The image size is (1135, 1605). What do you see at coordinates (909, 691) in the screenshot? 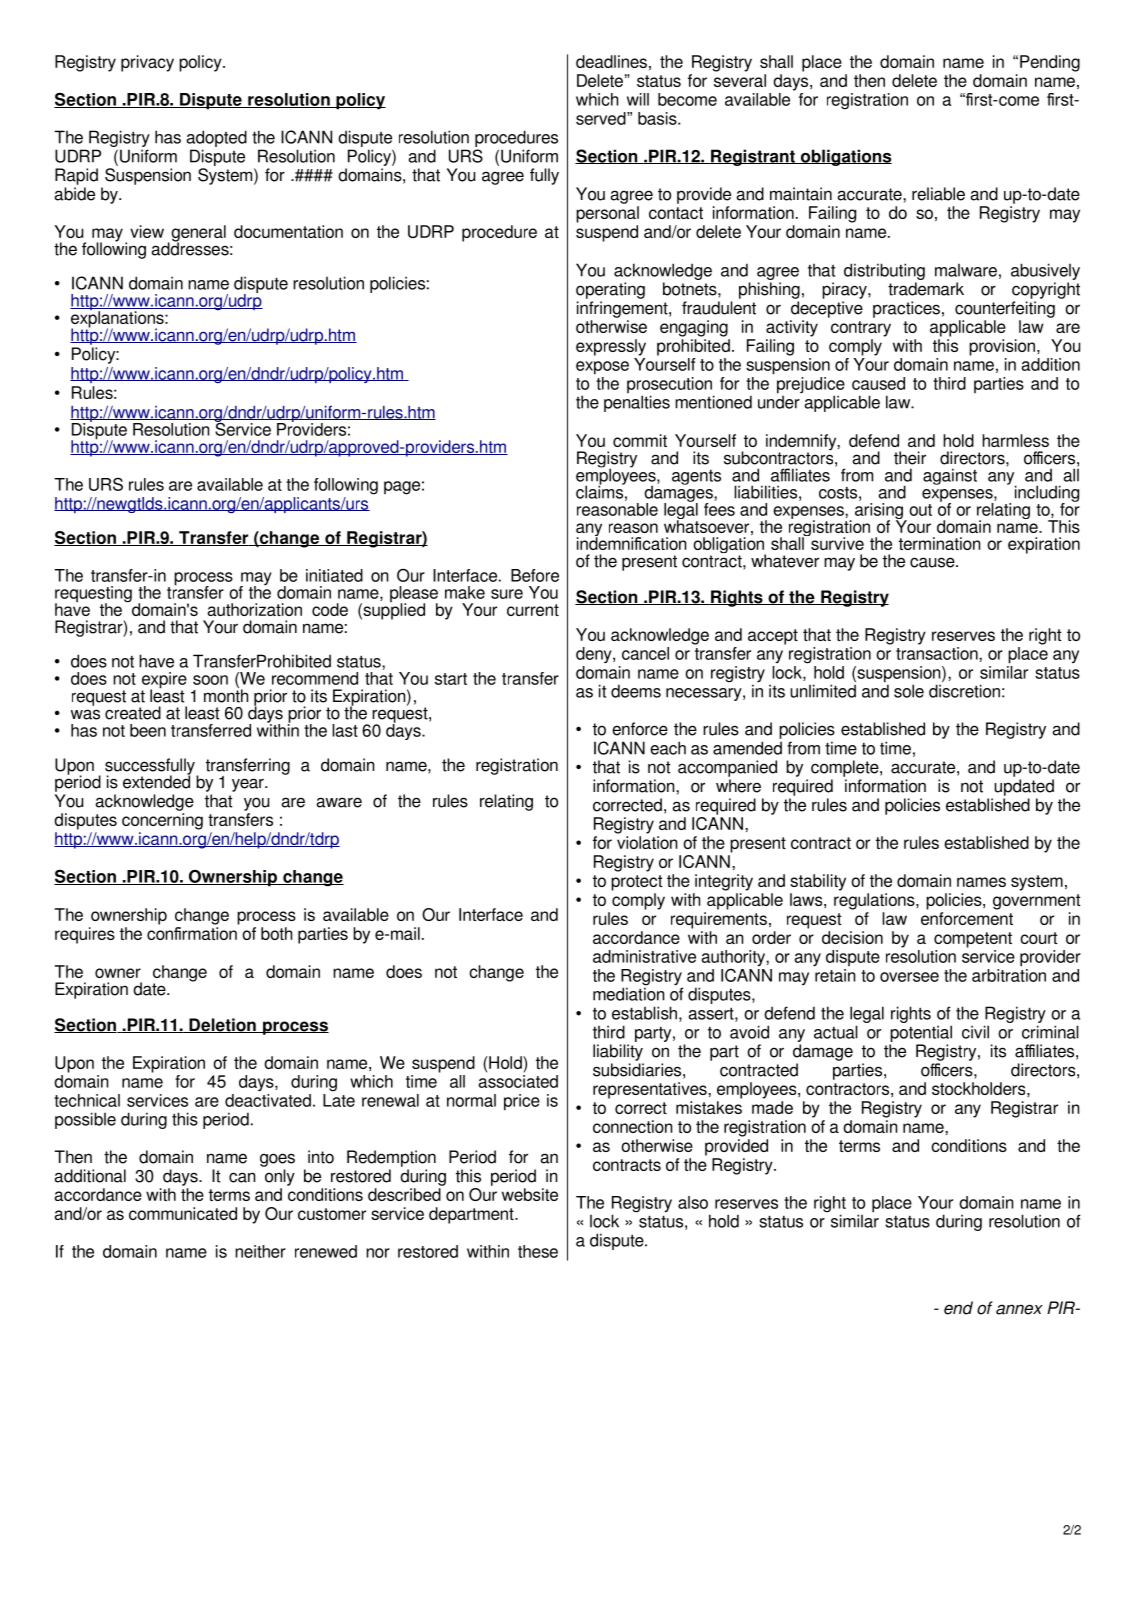
I see `sole` at bounding box center [909, 691].
